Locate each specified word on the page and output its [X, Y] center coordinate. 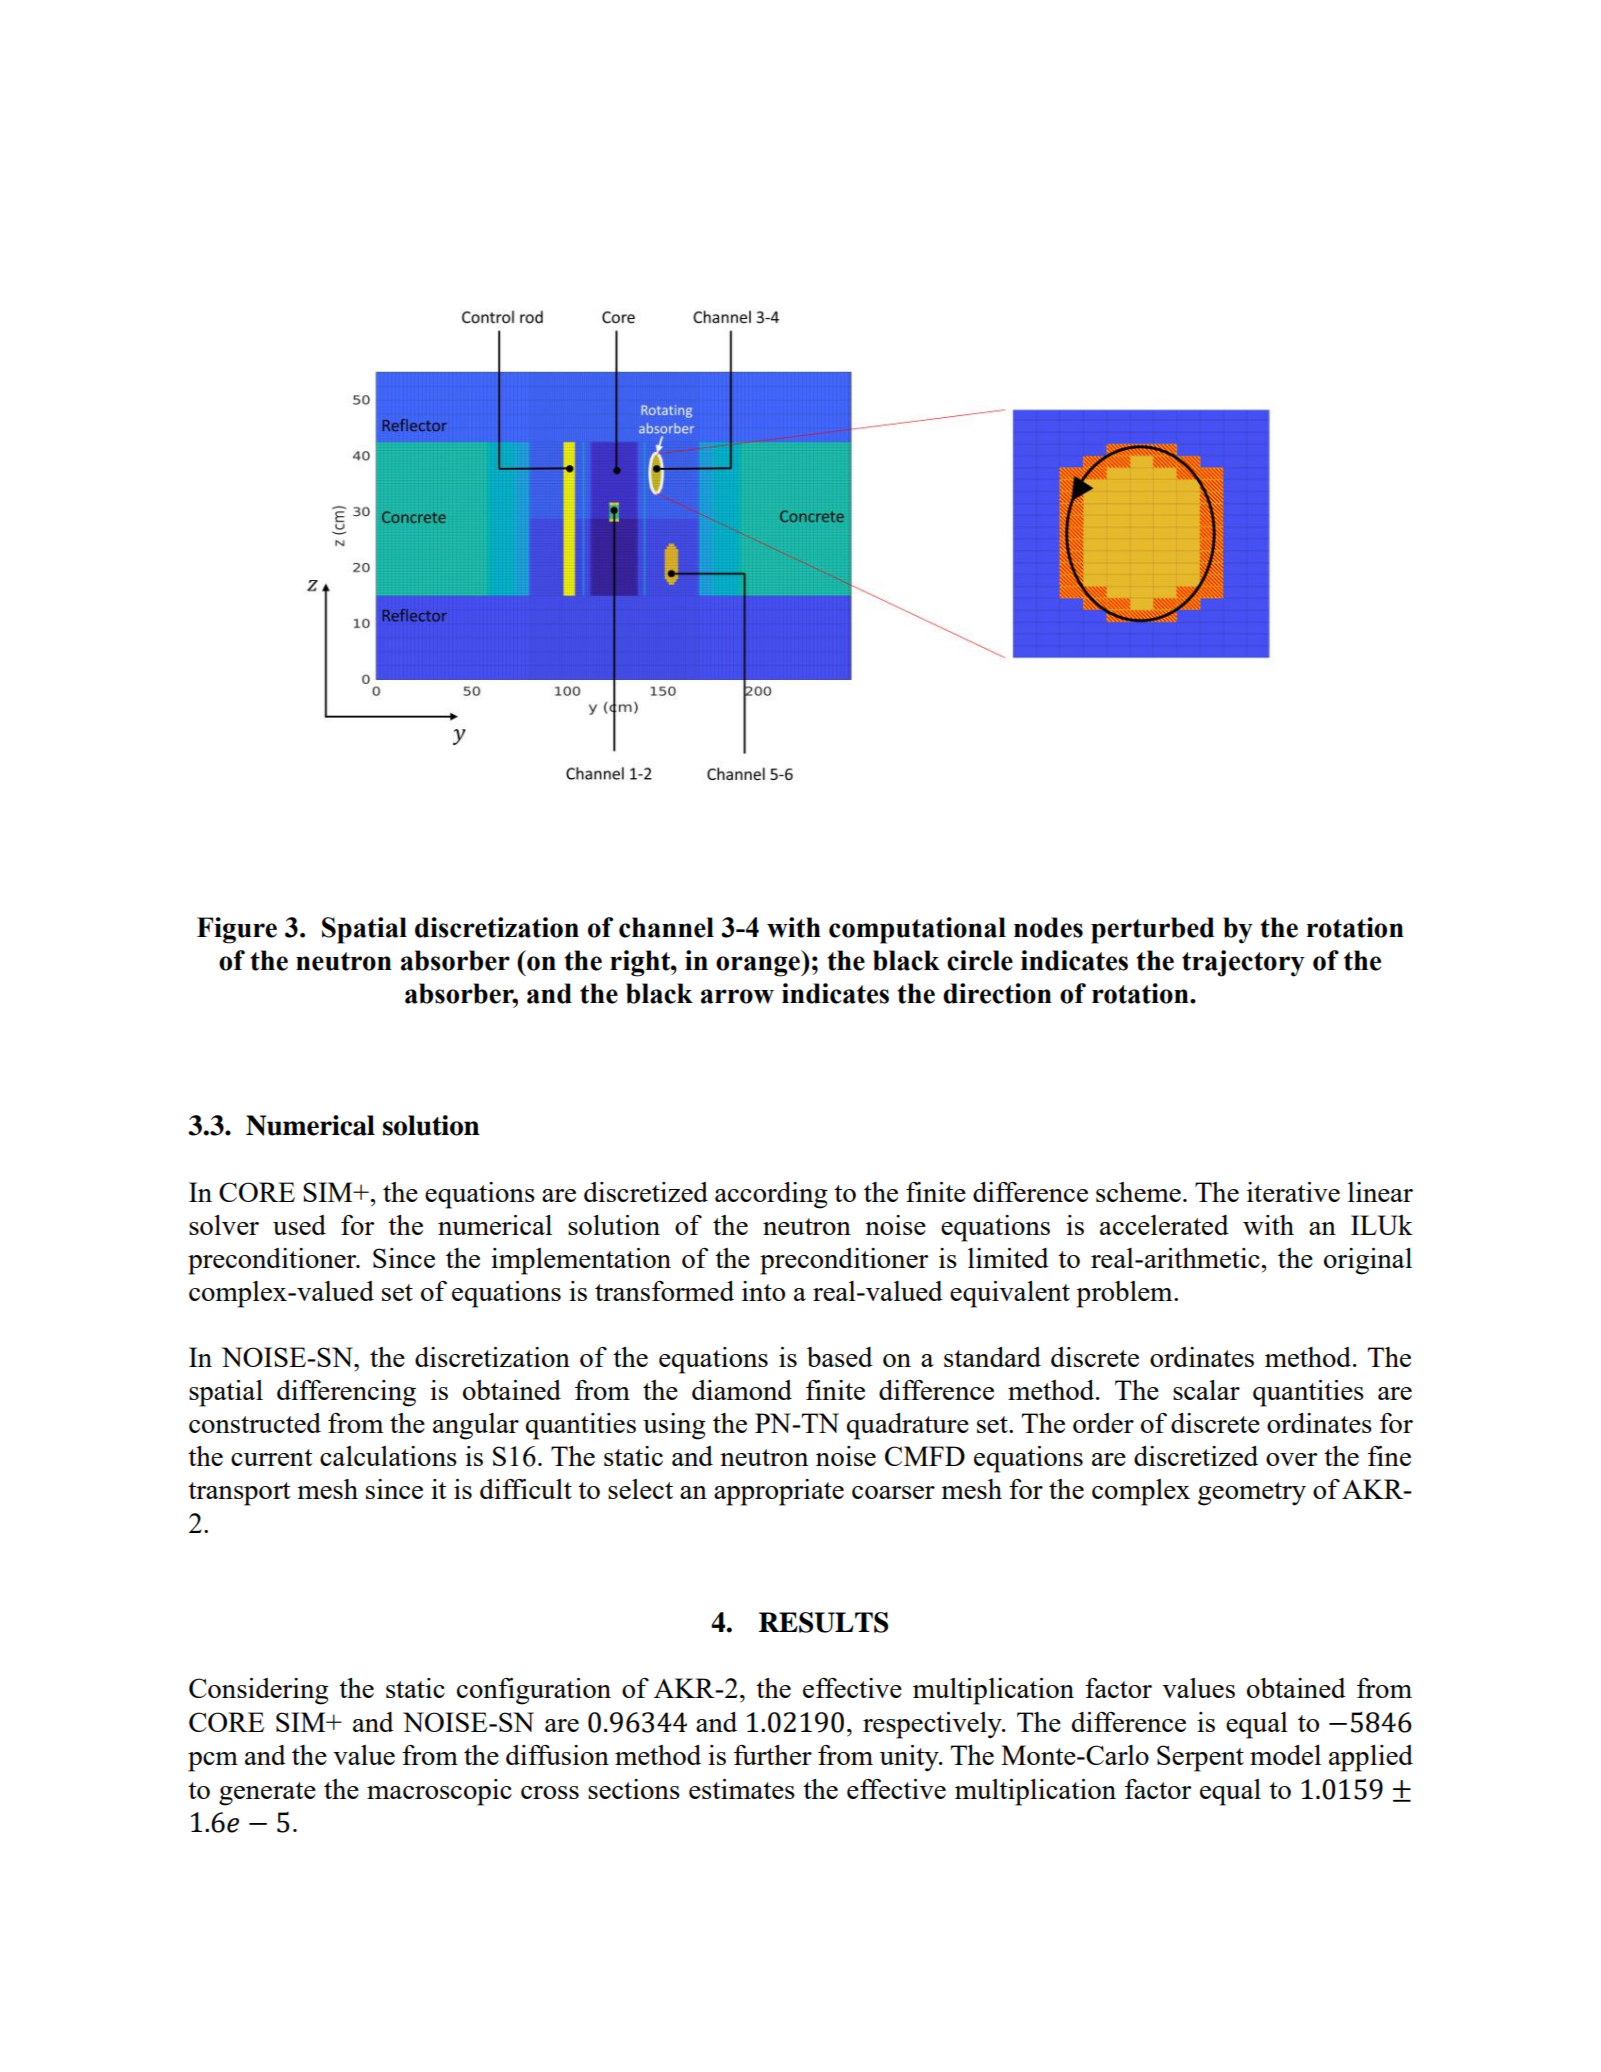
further [773, 1755]
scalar [1206, 1390]
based [840, 1357]
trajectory [1243, 963]
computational [917, 930]
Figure [237, 930]
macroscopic [439, 1792]
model [1285, 1755]
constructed [255, 1423]
